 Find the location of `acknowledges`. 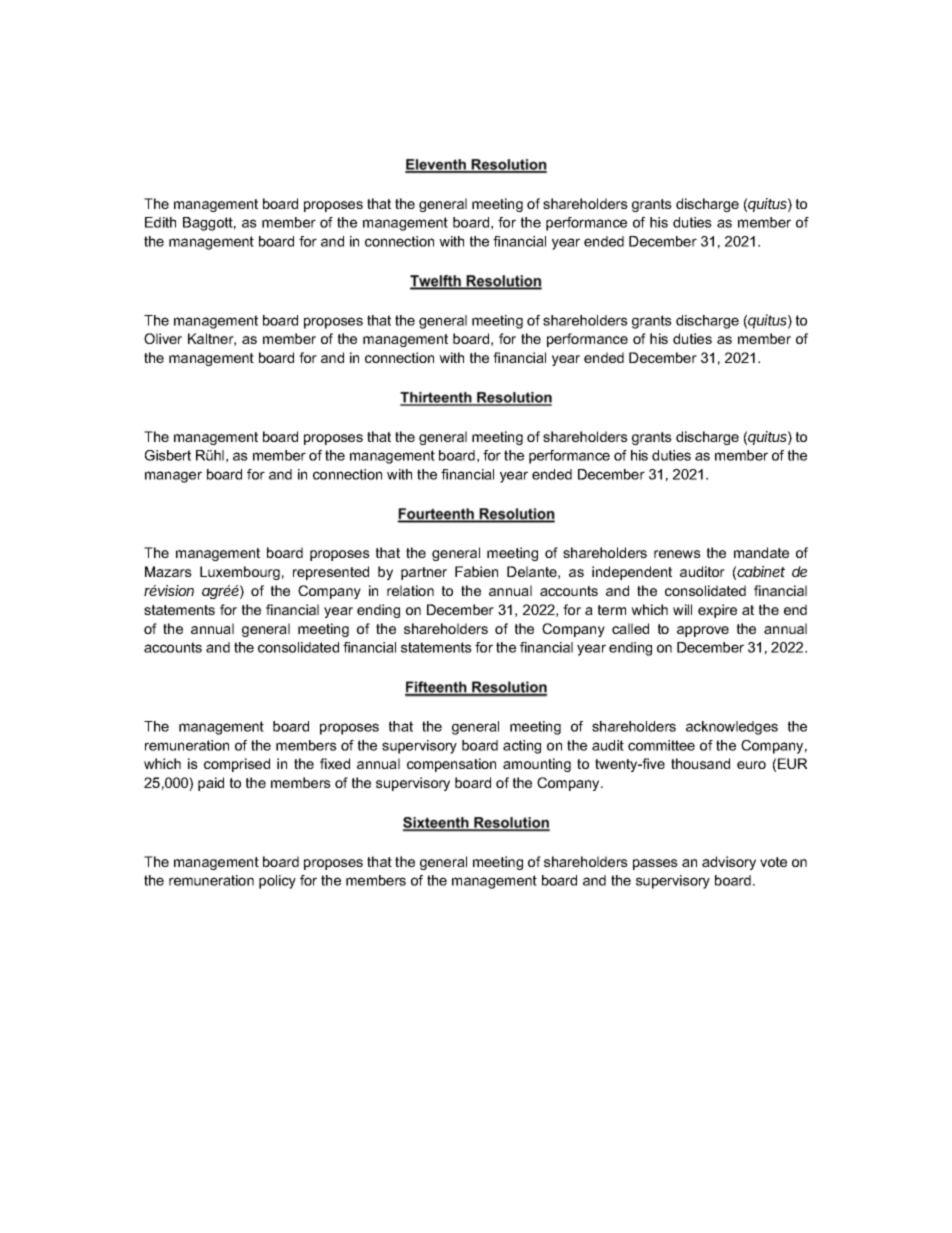

acknowledges is located at coordinates (732, 728).
